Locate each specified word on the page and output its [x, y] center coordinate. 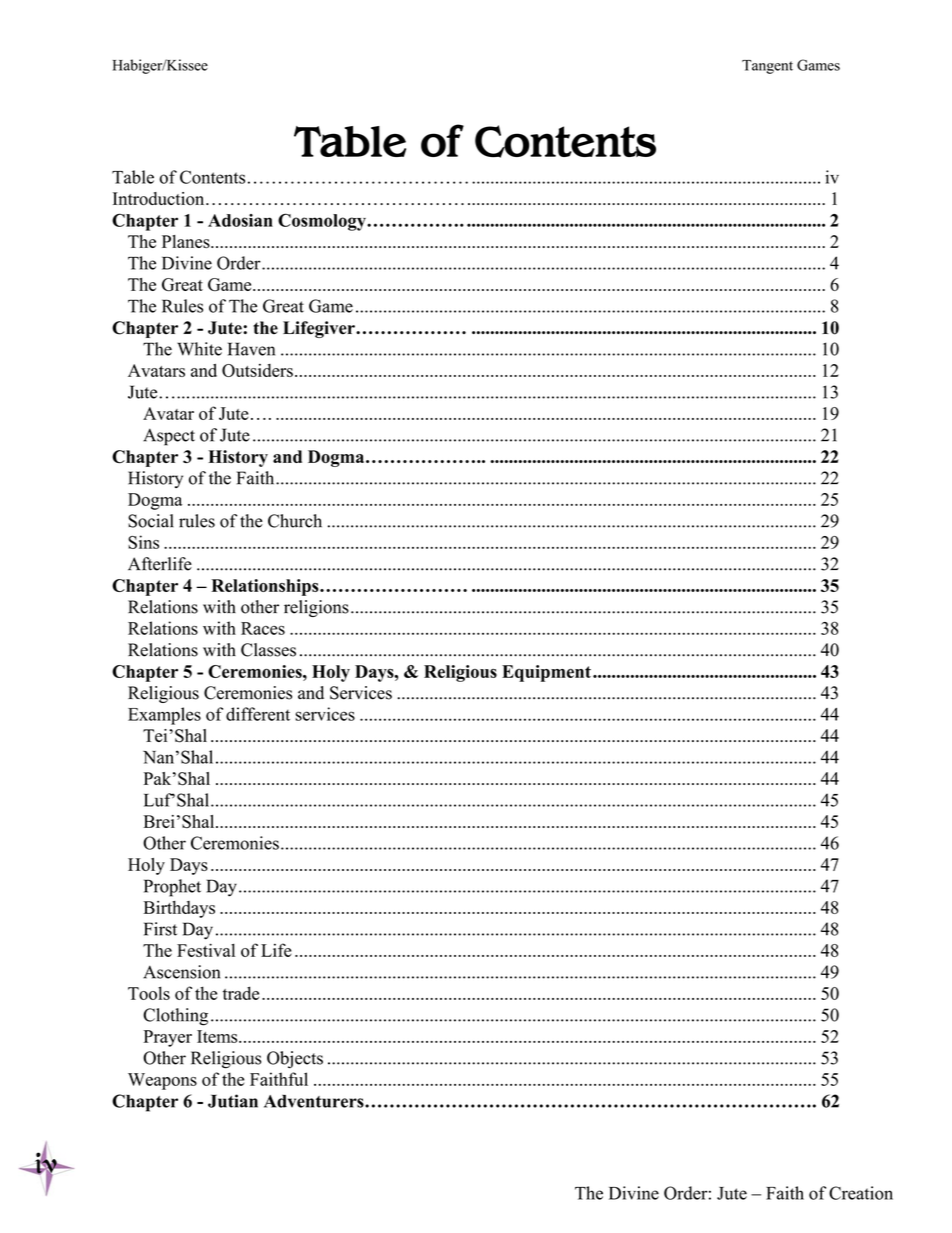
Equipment [546, 673]
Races [263, 628]
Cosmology [323, 222]
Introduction [160, 199]
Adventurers [315, 1101]
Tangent [767, 67]
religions [316, 608]
